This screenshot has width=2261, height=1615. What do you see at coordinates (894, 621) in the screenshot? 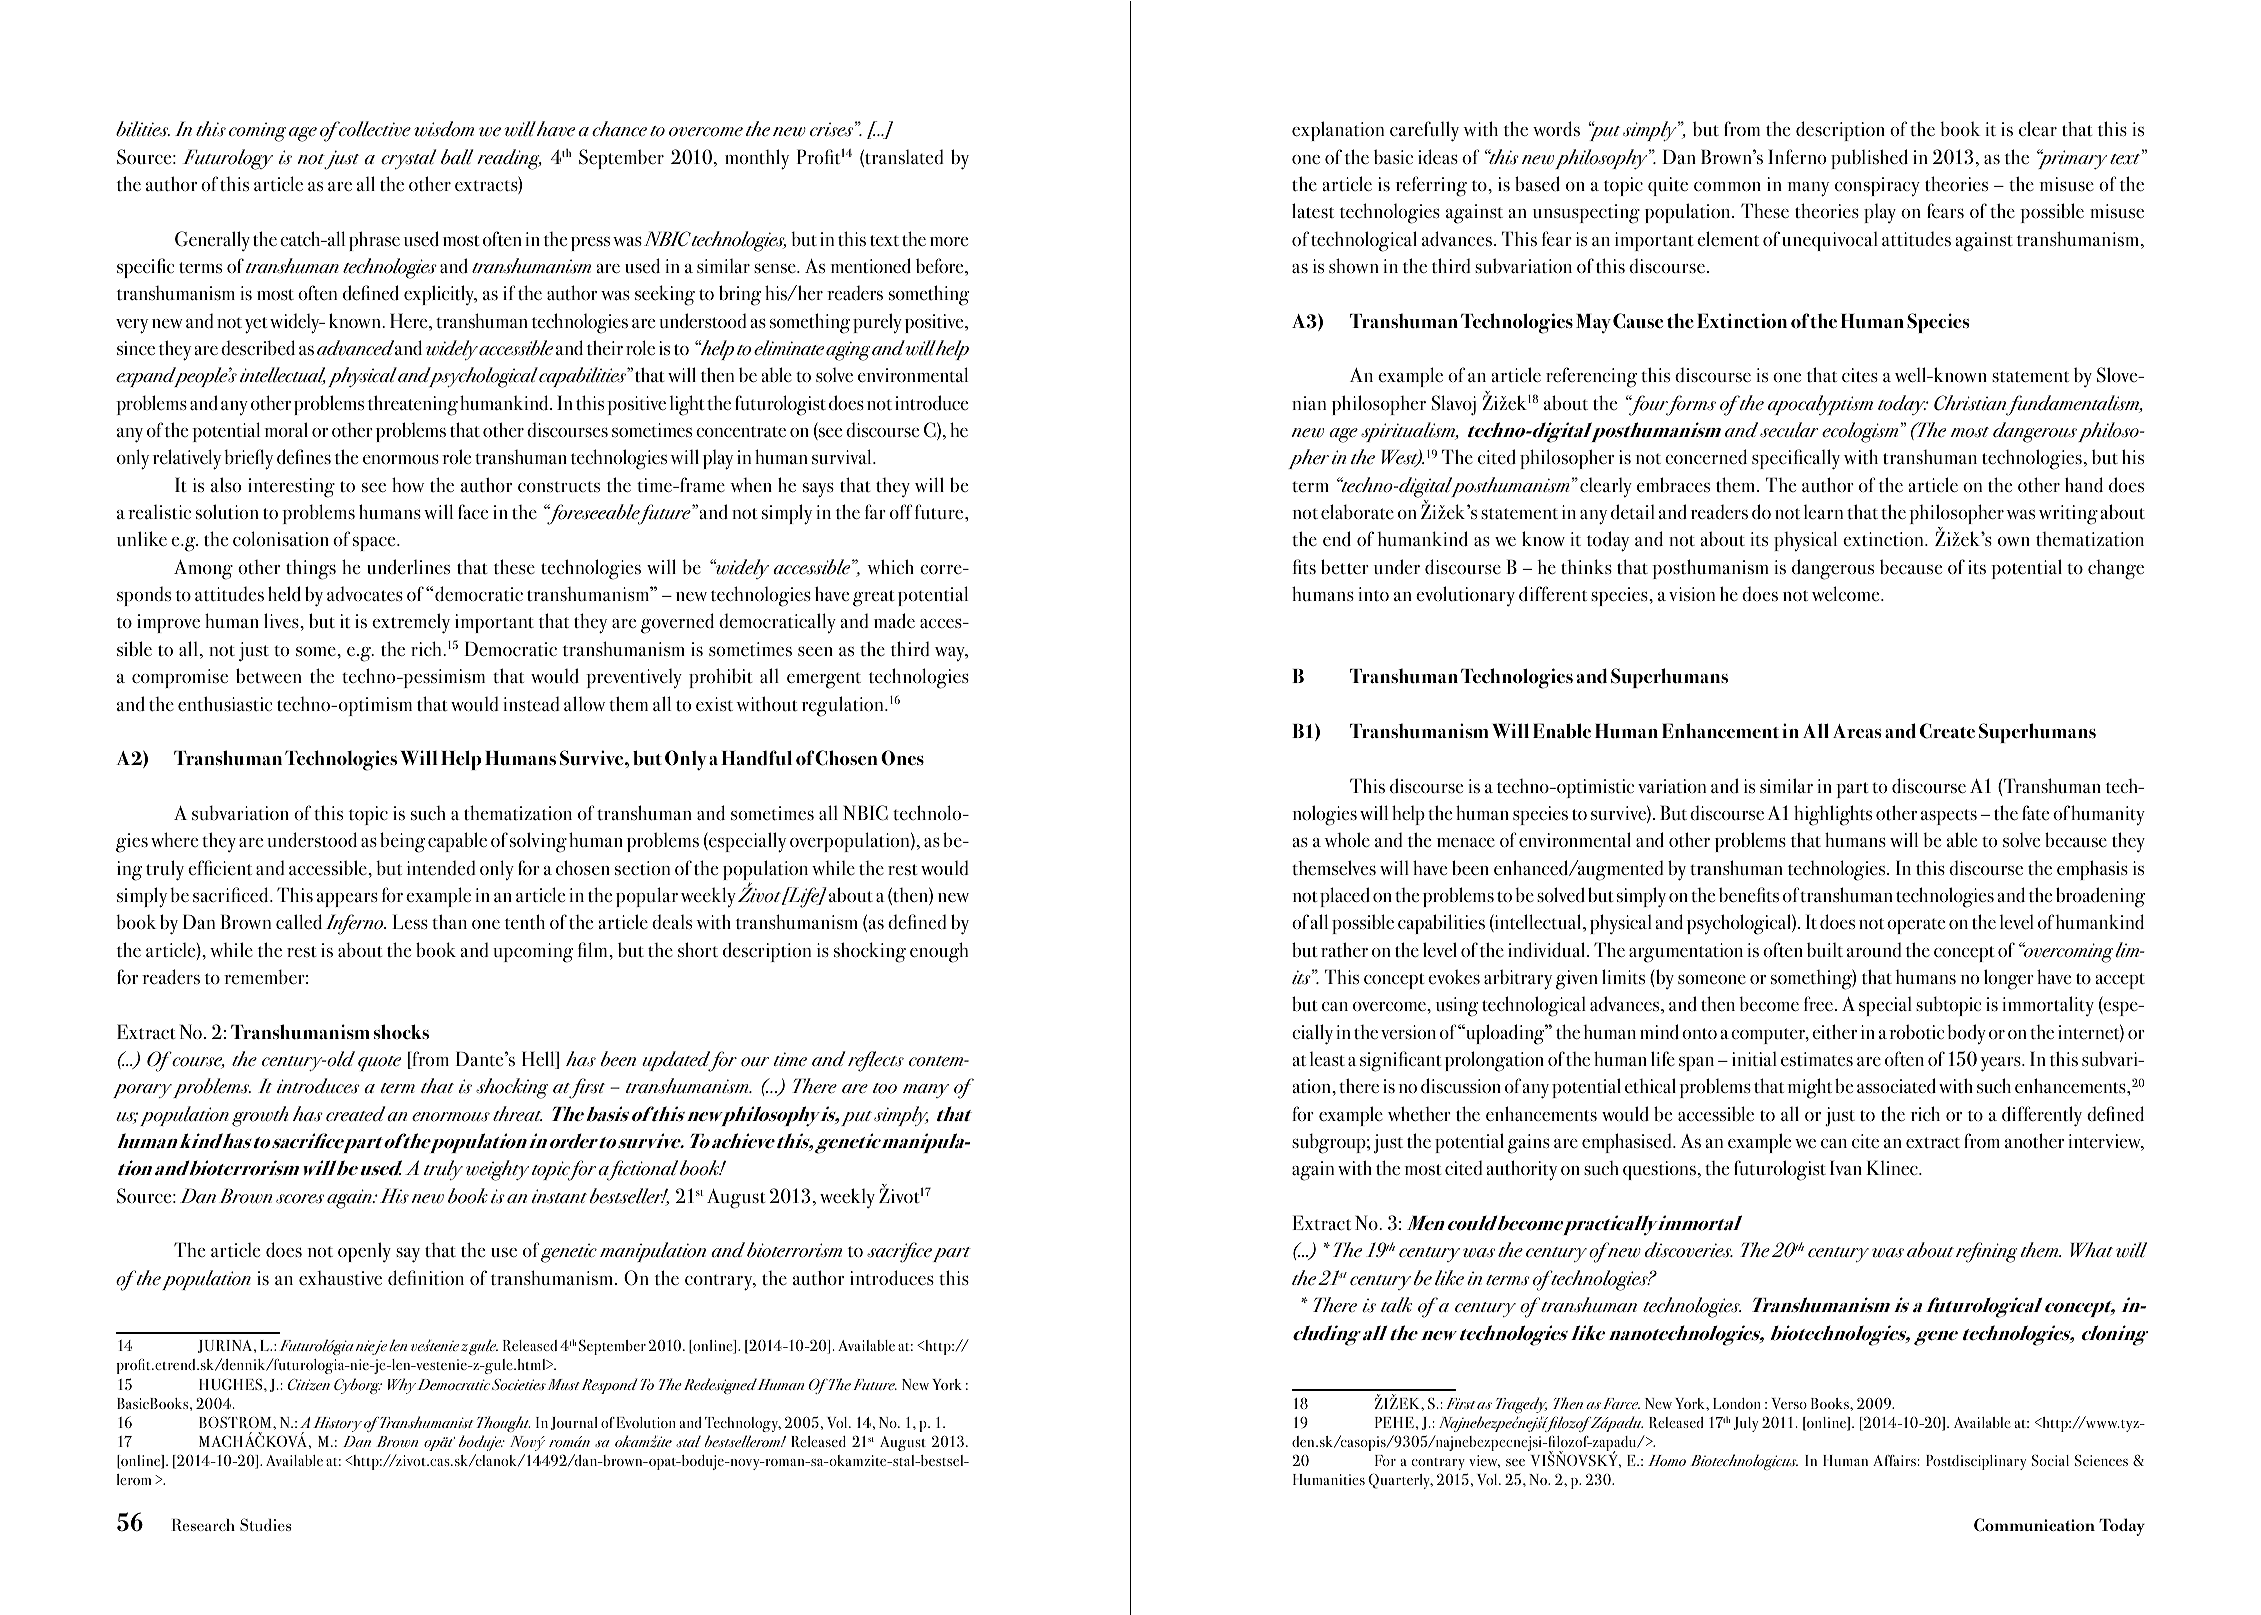
I see `made` at bounding box center [894, 621].
